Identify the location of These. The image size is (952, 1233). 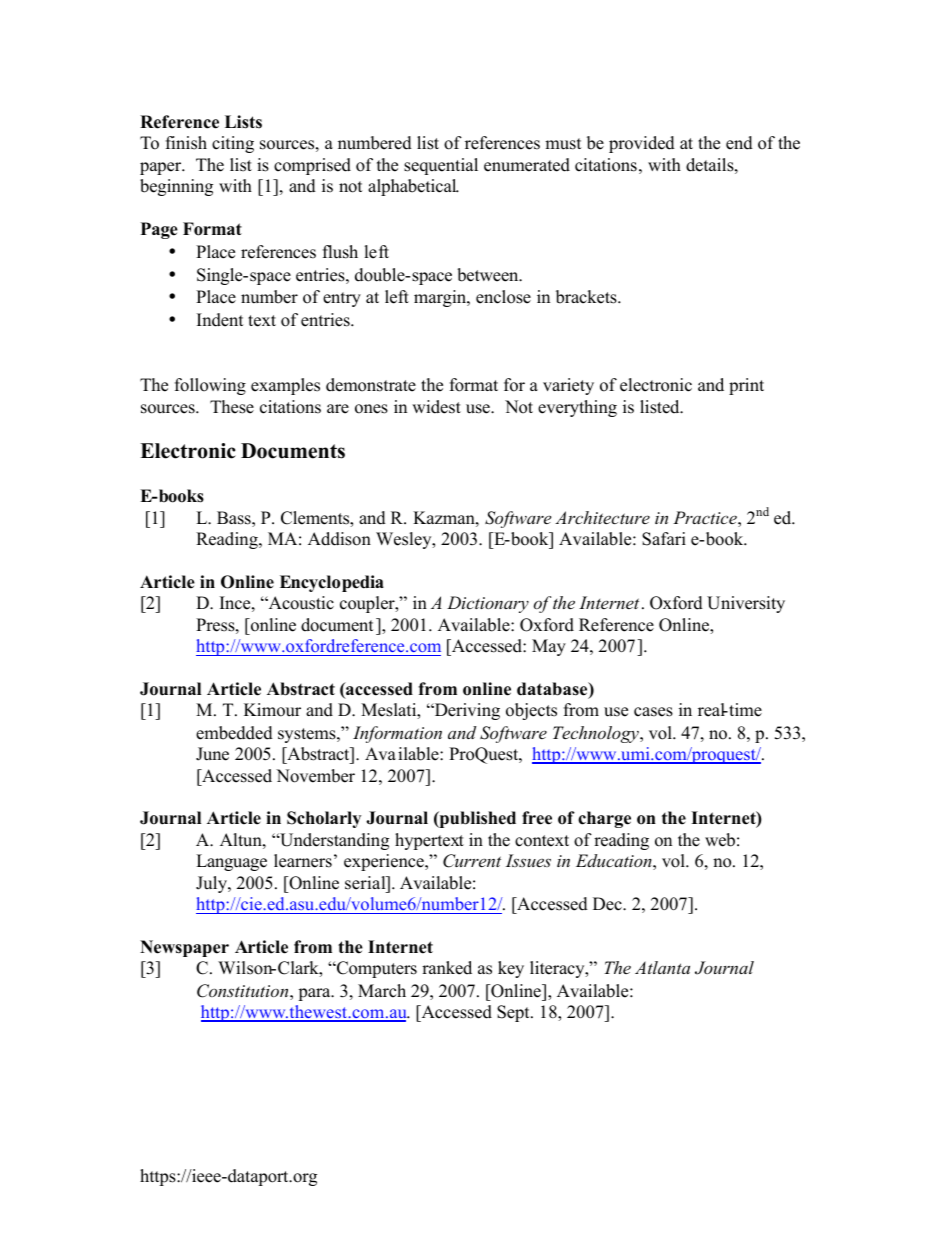
(232, 407).
